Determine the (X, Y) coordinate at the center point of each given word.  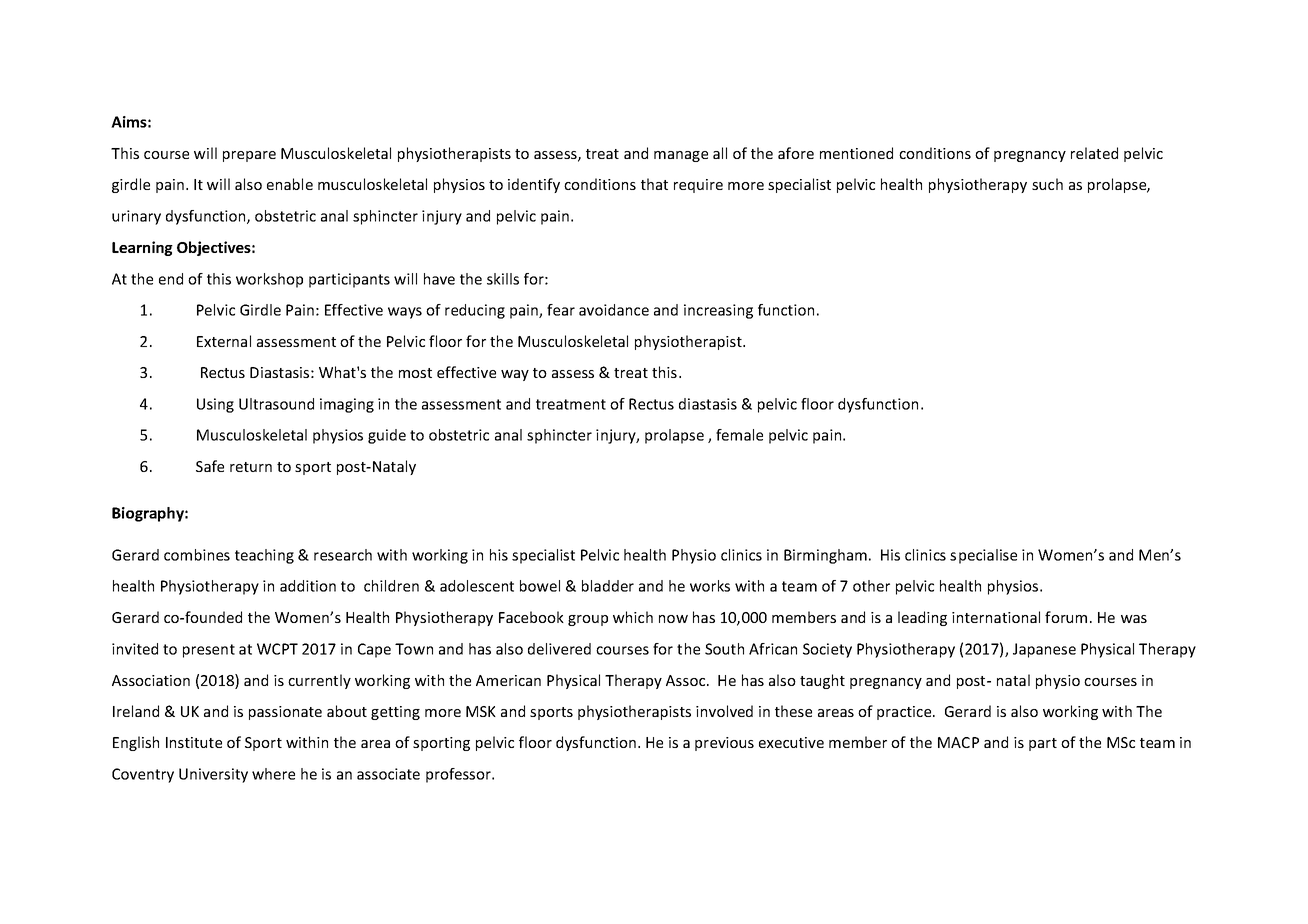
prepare (249, 156)
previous (724, 744)
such (1047, 184)
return (251, 467)
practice (905, 713)
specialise (983, 556)
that (654, 184)
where (273, 774)
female (739, 435)
